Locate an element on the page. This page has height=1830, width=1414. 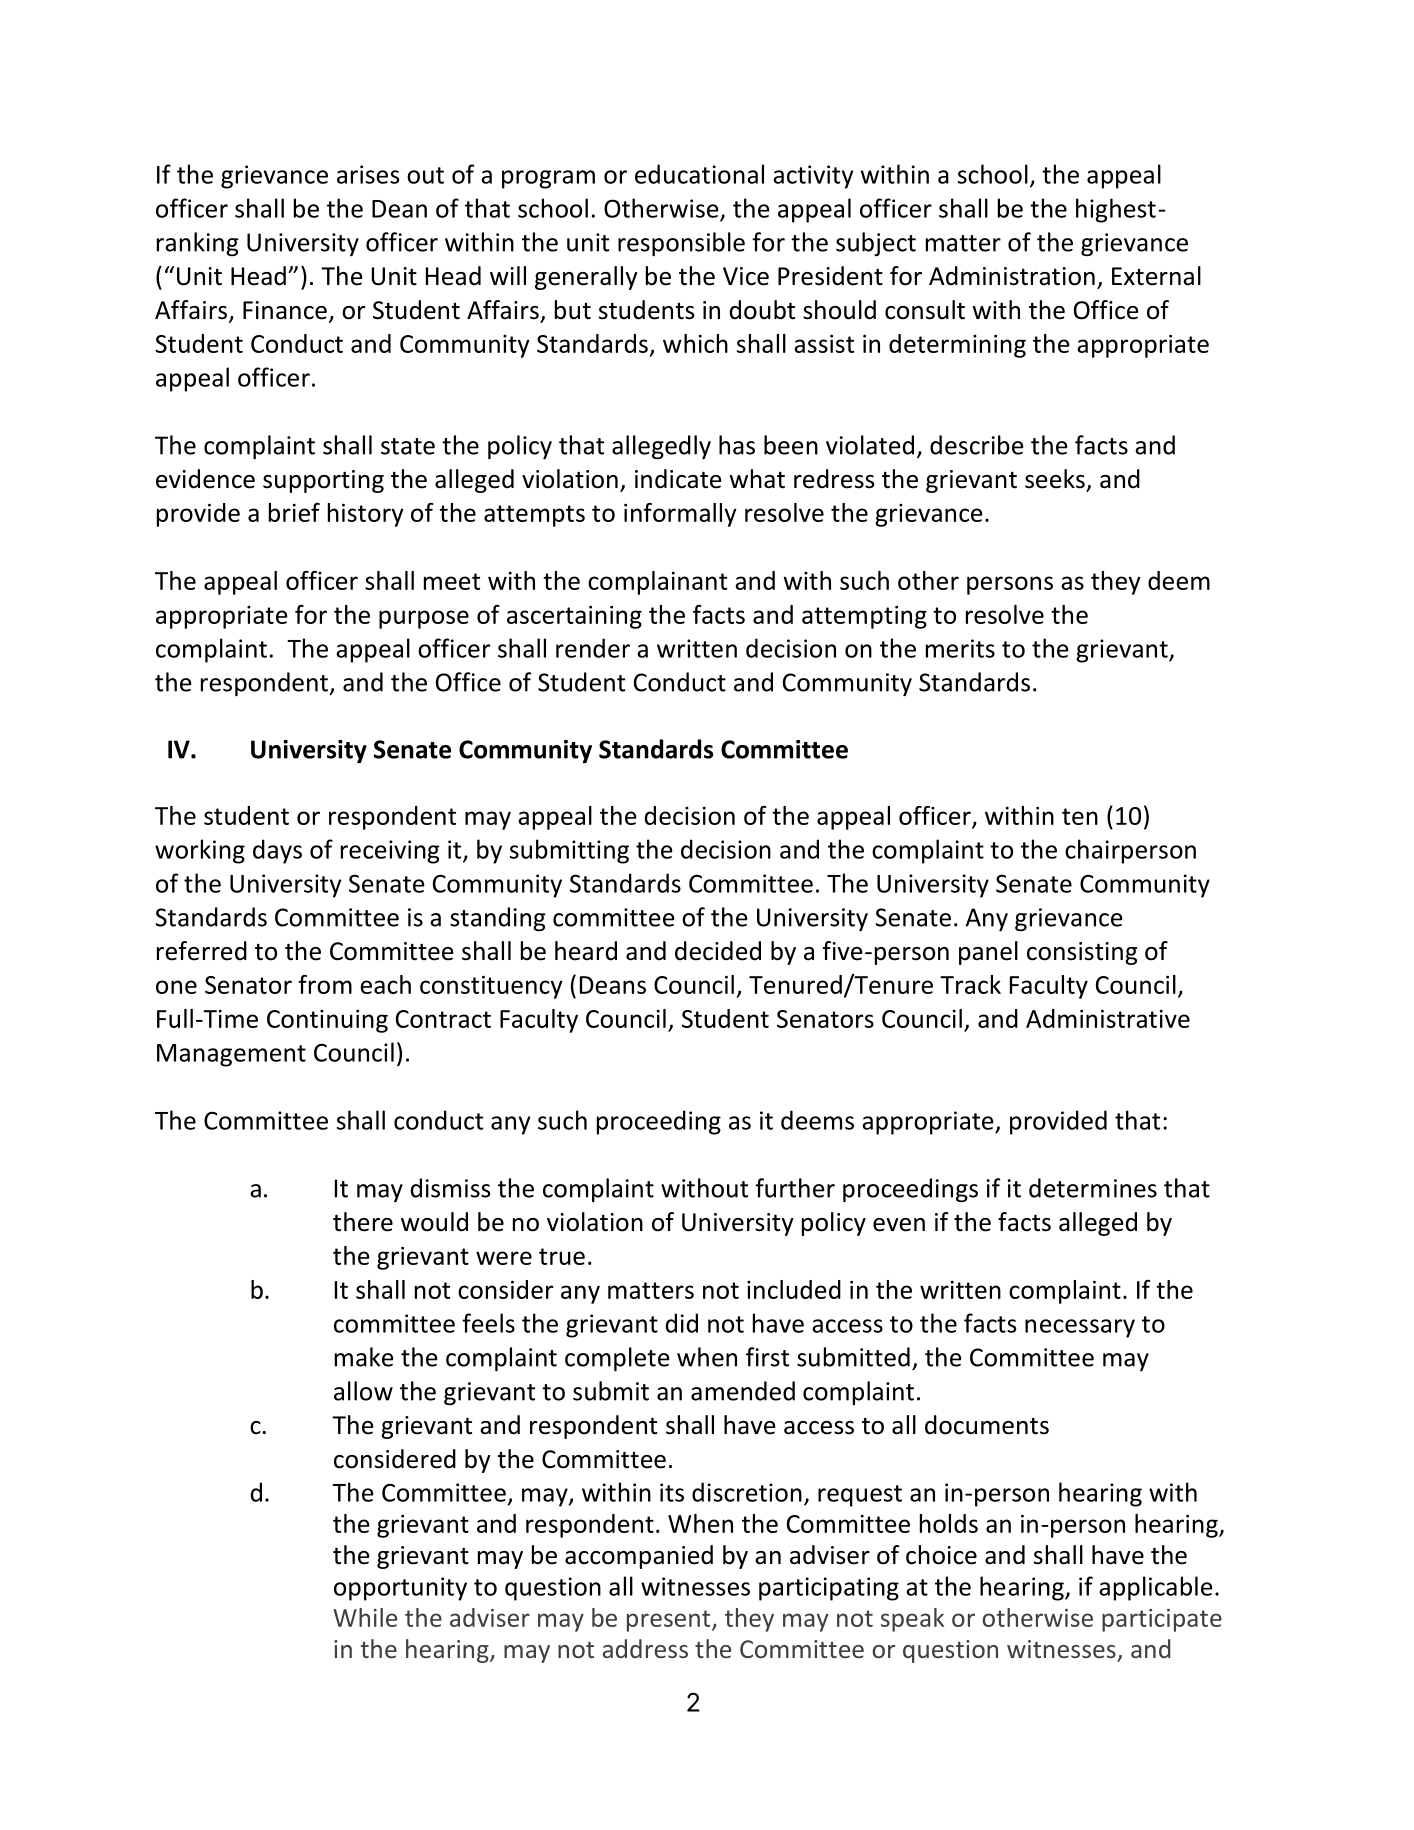
arises is located at coordinates (368, 174).
